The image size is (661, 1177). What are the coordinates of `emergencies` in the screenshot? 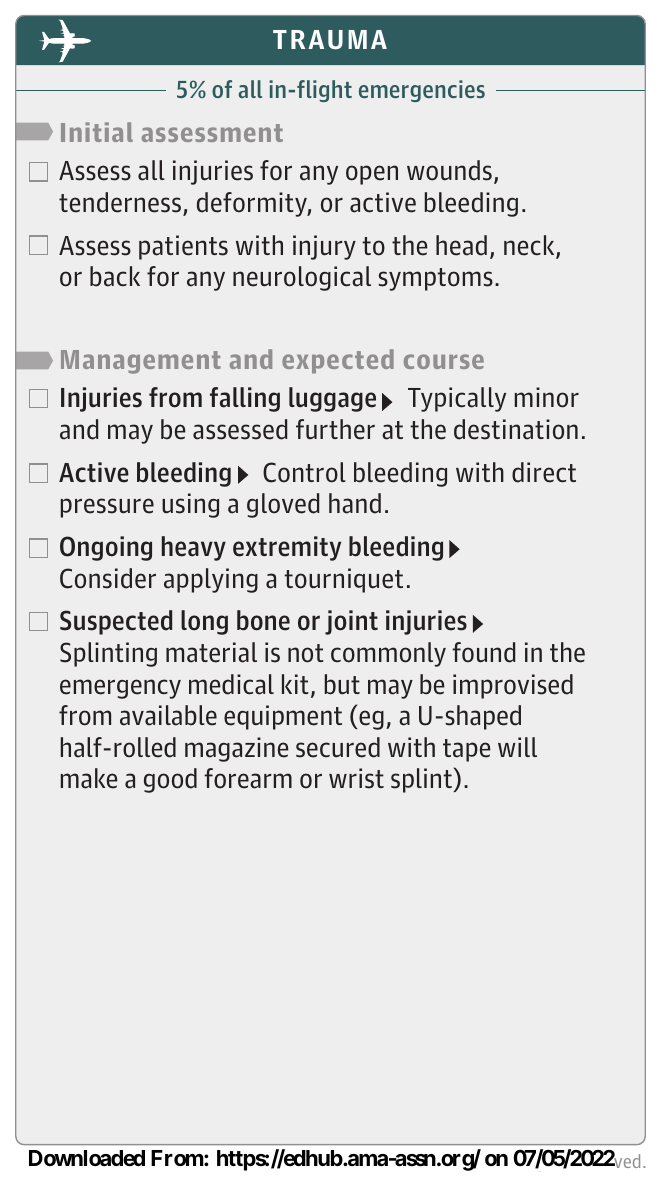 It's located at (422, 91).
